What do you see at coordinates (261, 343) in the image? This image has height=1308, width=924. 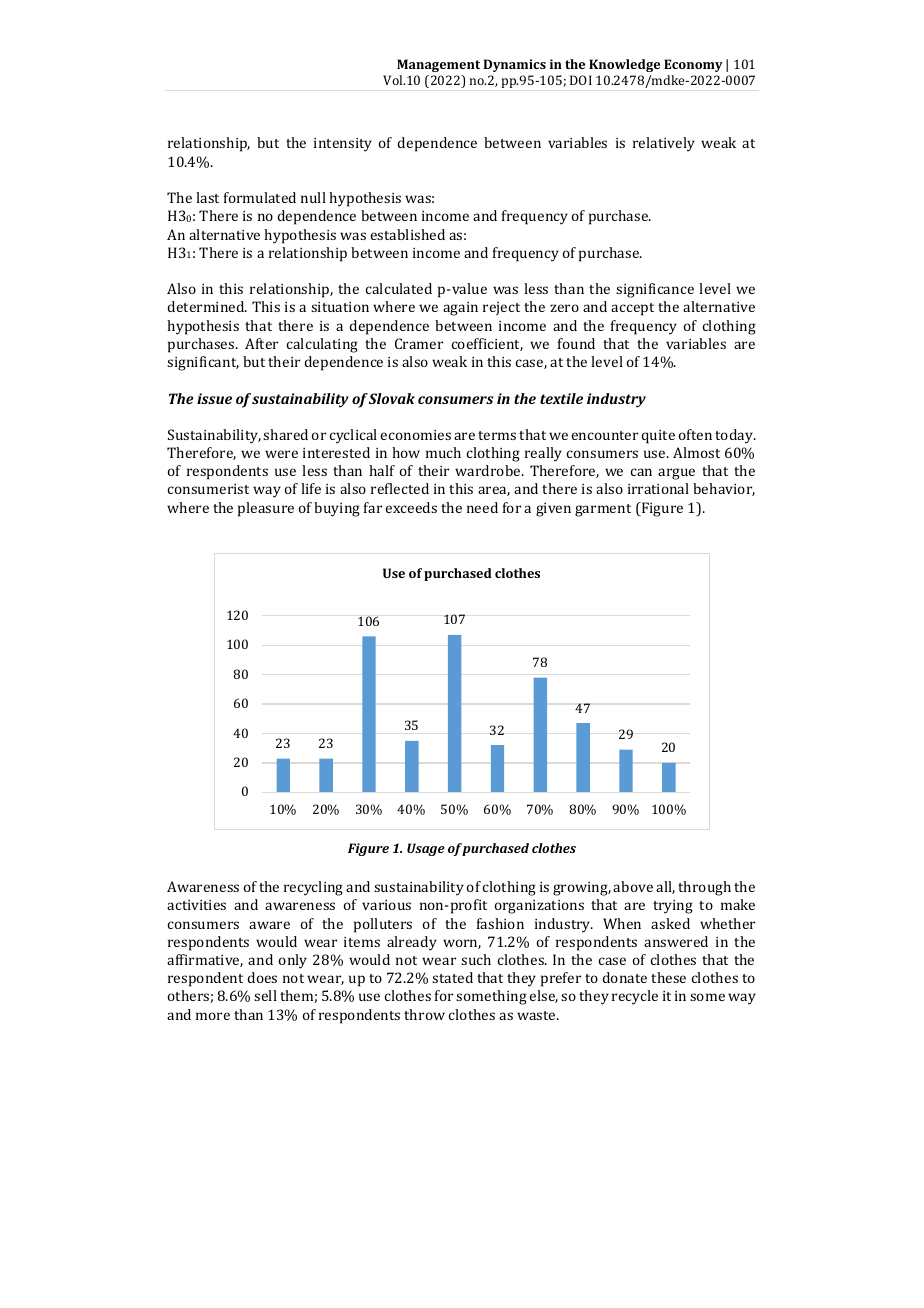 I see `After` at bounding box center [261, 343].
